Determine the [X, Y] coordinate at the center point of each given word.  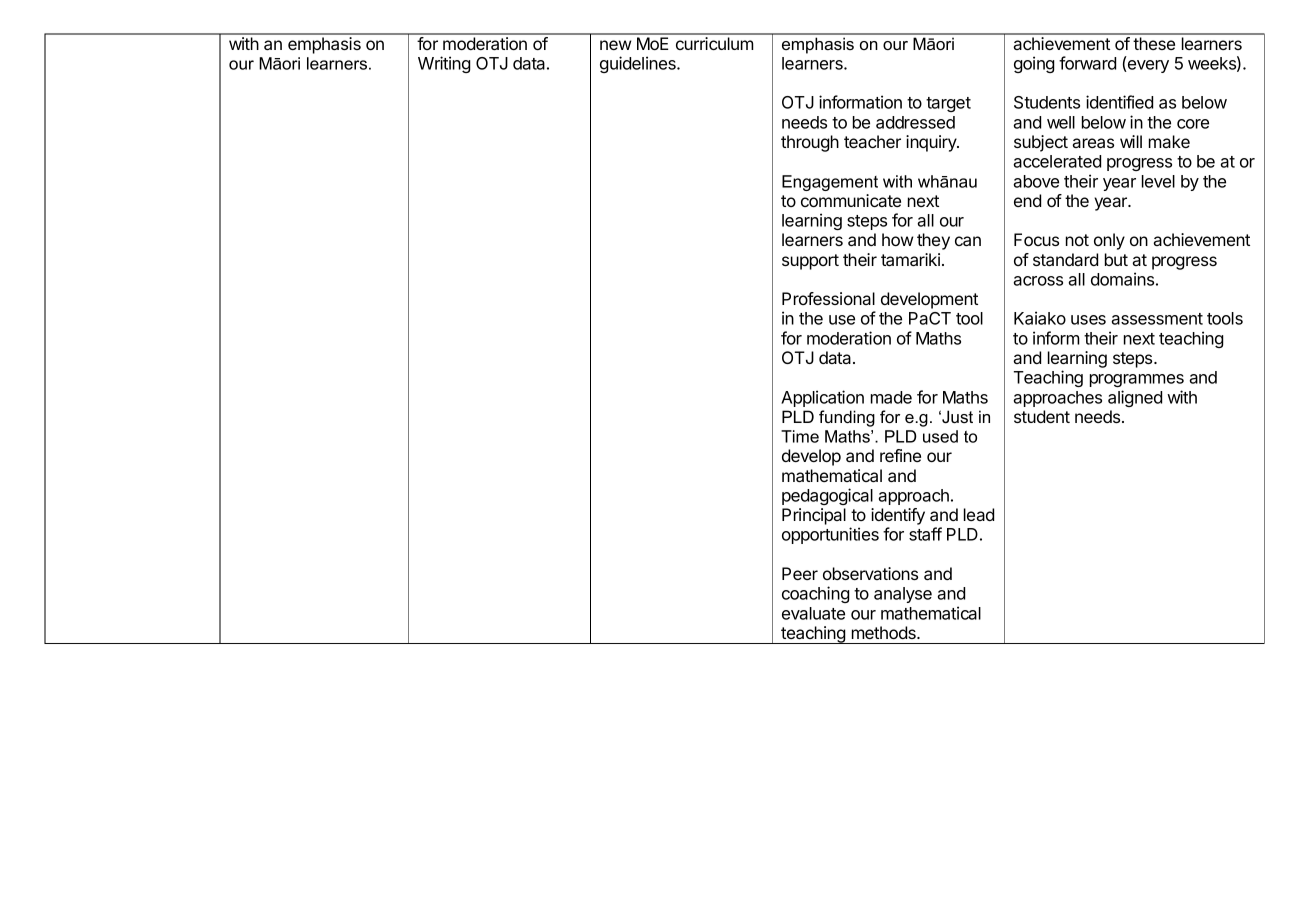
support [810, 262]
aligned [1135, 398]
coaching [816, 594]
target [948, 104]
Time [800, 436]
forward [1087, 63]
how [897, 239]
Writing [444, 64]
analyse [903, 595]
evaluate [813, 613]
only [1109, 241]
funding [847, 418]
